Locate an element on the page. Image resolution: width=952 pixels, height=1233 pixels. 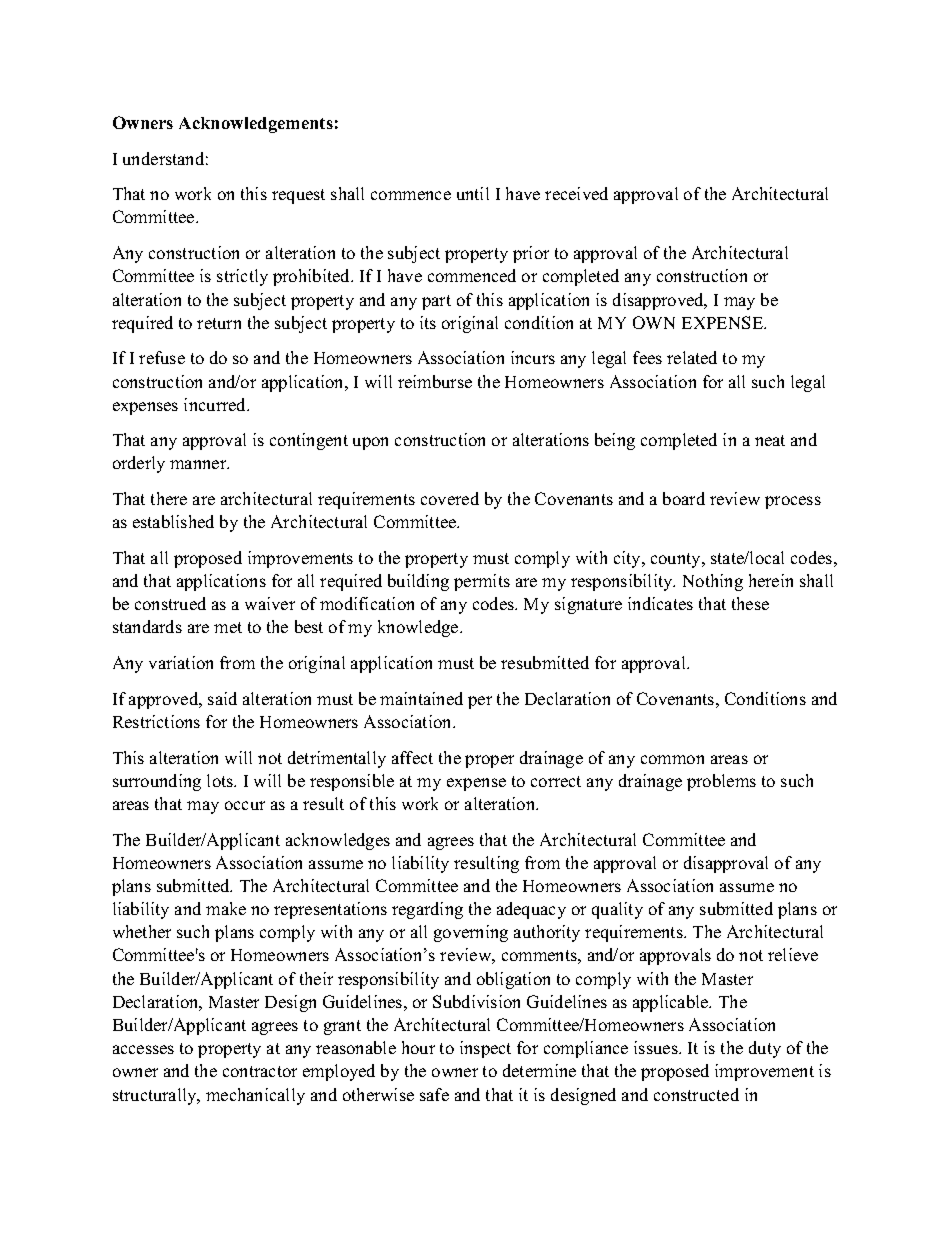
strictly is located at coordinates (242, 277).
